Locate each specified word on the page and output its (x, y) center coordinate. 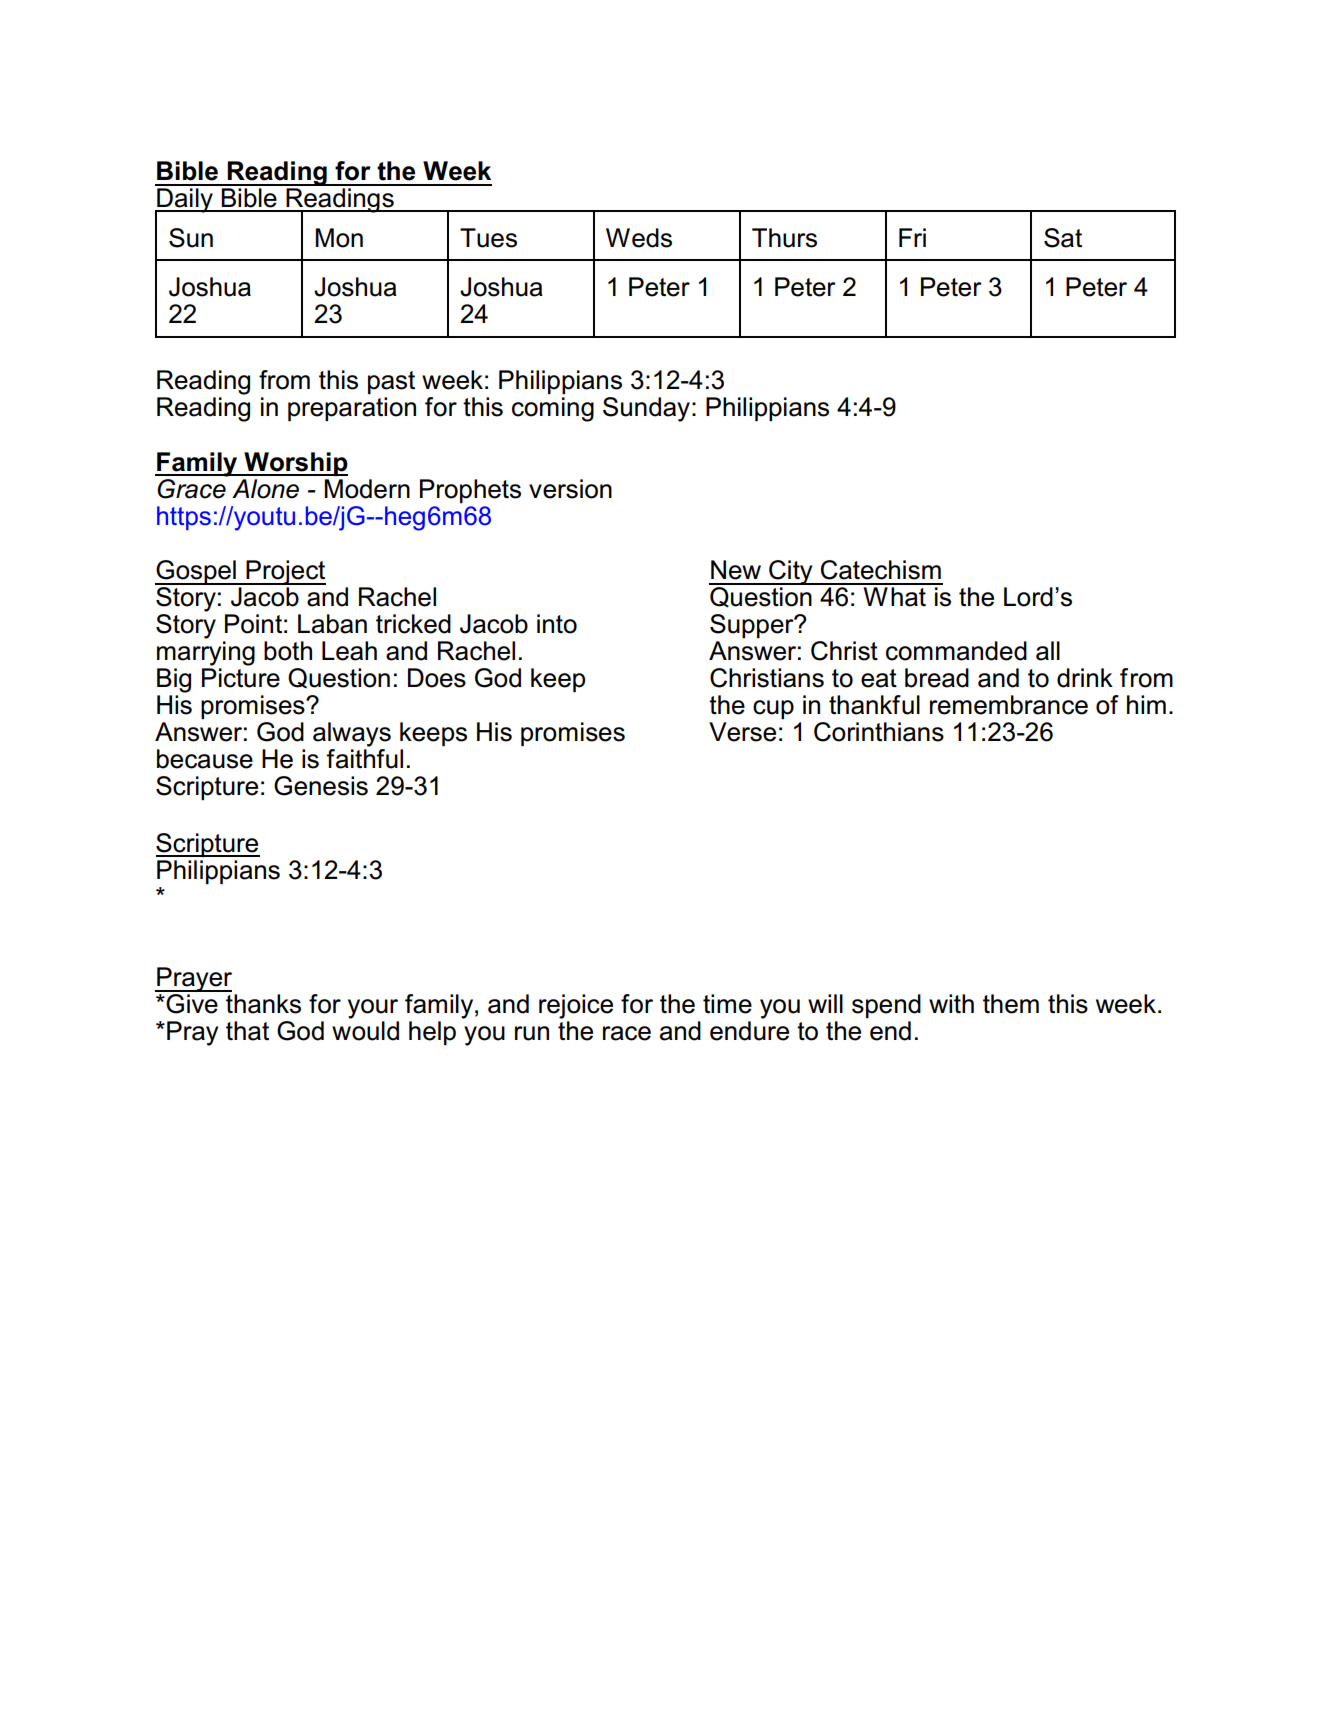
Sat (1063, 238)
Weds (639, 238)
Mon (339, 238)
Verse (742, 732)
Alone (265, 489)
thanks (263, 1004)
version (570, 489)
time (727, 1004)
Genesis (321, 786)
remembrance (1009, 705)
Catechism (881, 570)
